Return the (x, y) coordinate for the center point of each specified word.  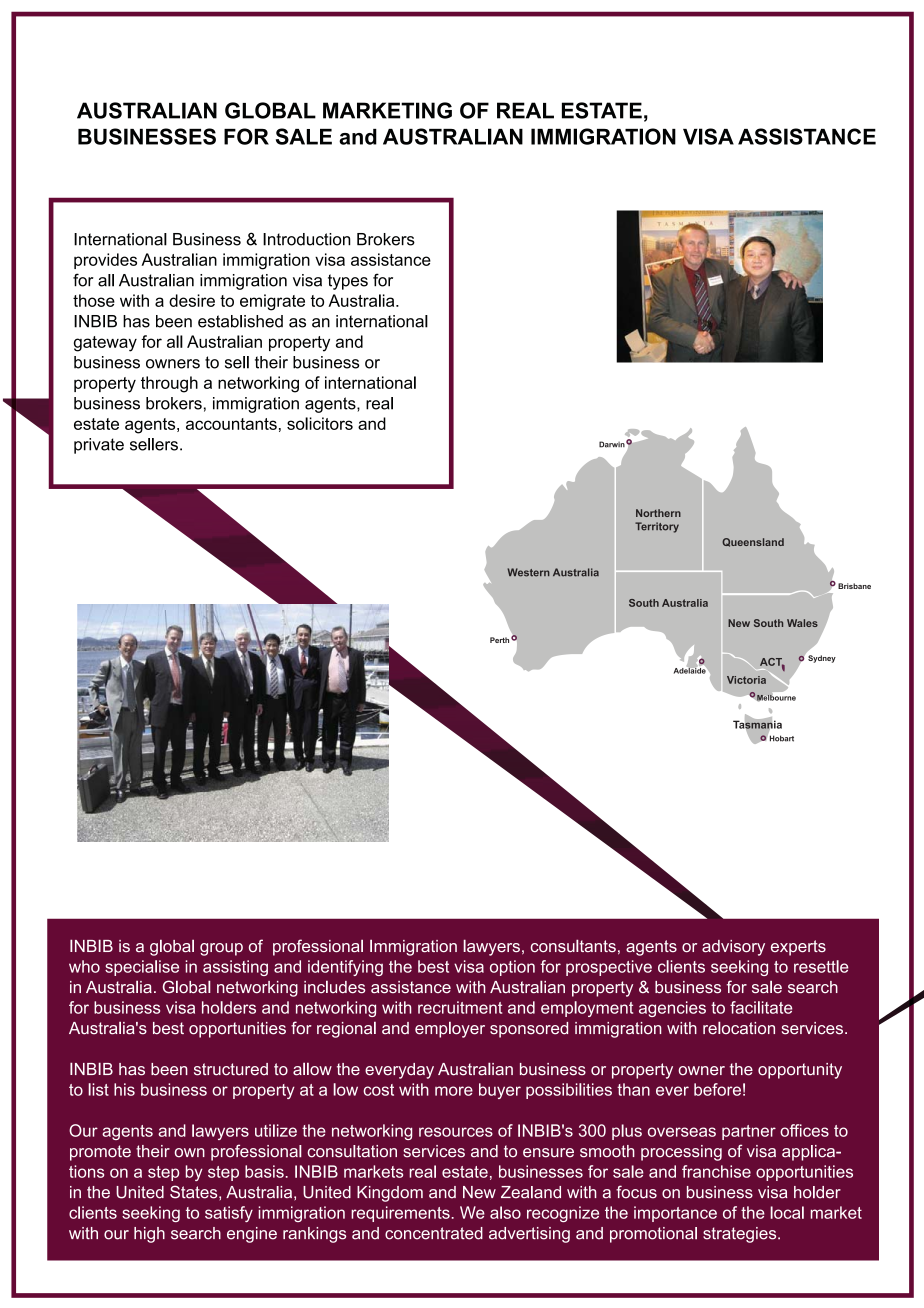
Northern (658, 513)
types (348, 282)
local (787, 1212)
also (505, 1212)
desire (192, 300)
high (149, 1235)
